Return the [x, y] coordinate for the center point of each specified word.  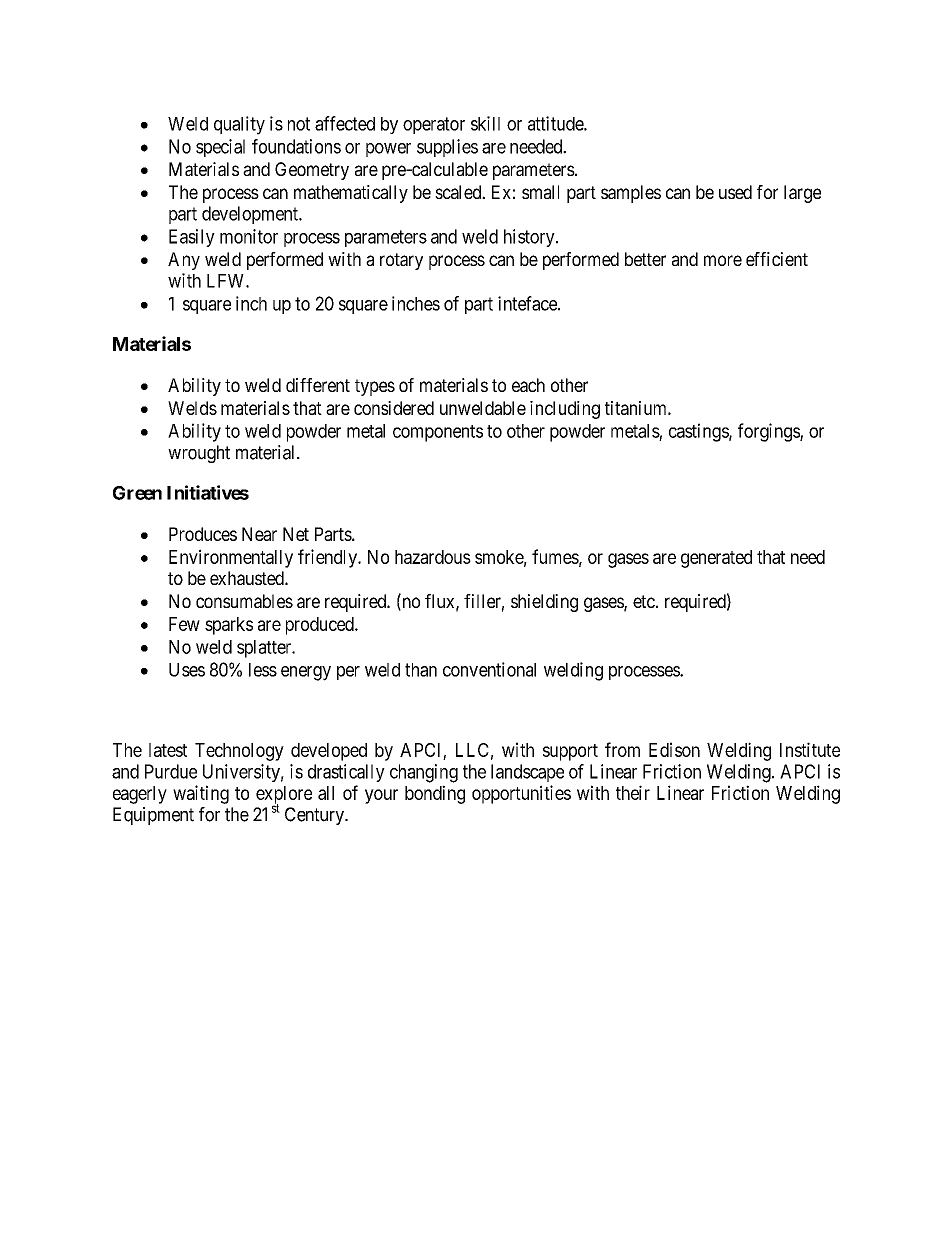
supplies [447, 148]
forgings [769, 432]
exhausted [248, 578]
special [220, 148]
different [318, 385]
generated [716, 559]
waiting [201, 794]
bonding [435, 794]
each [528, 385]
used [735, 192]
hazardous [433, 557]
